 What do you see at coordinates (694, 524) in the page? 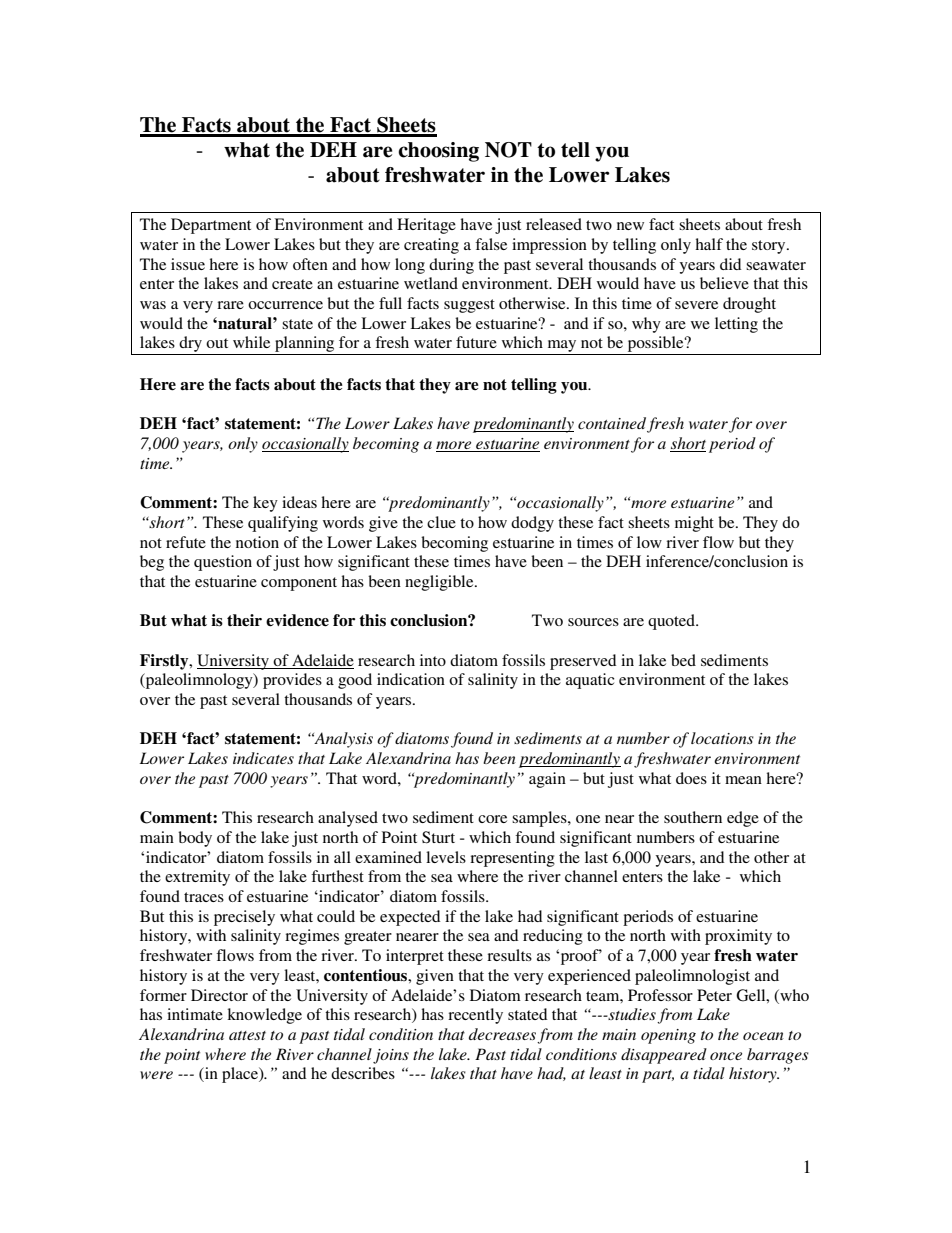
I see `might` at bounding box center [694, 524].
